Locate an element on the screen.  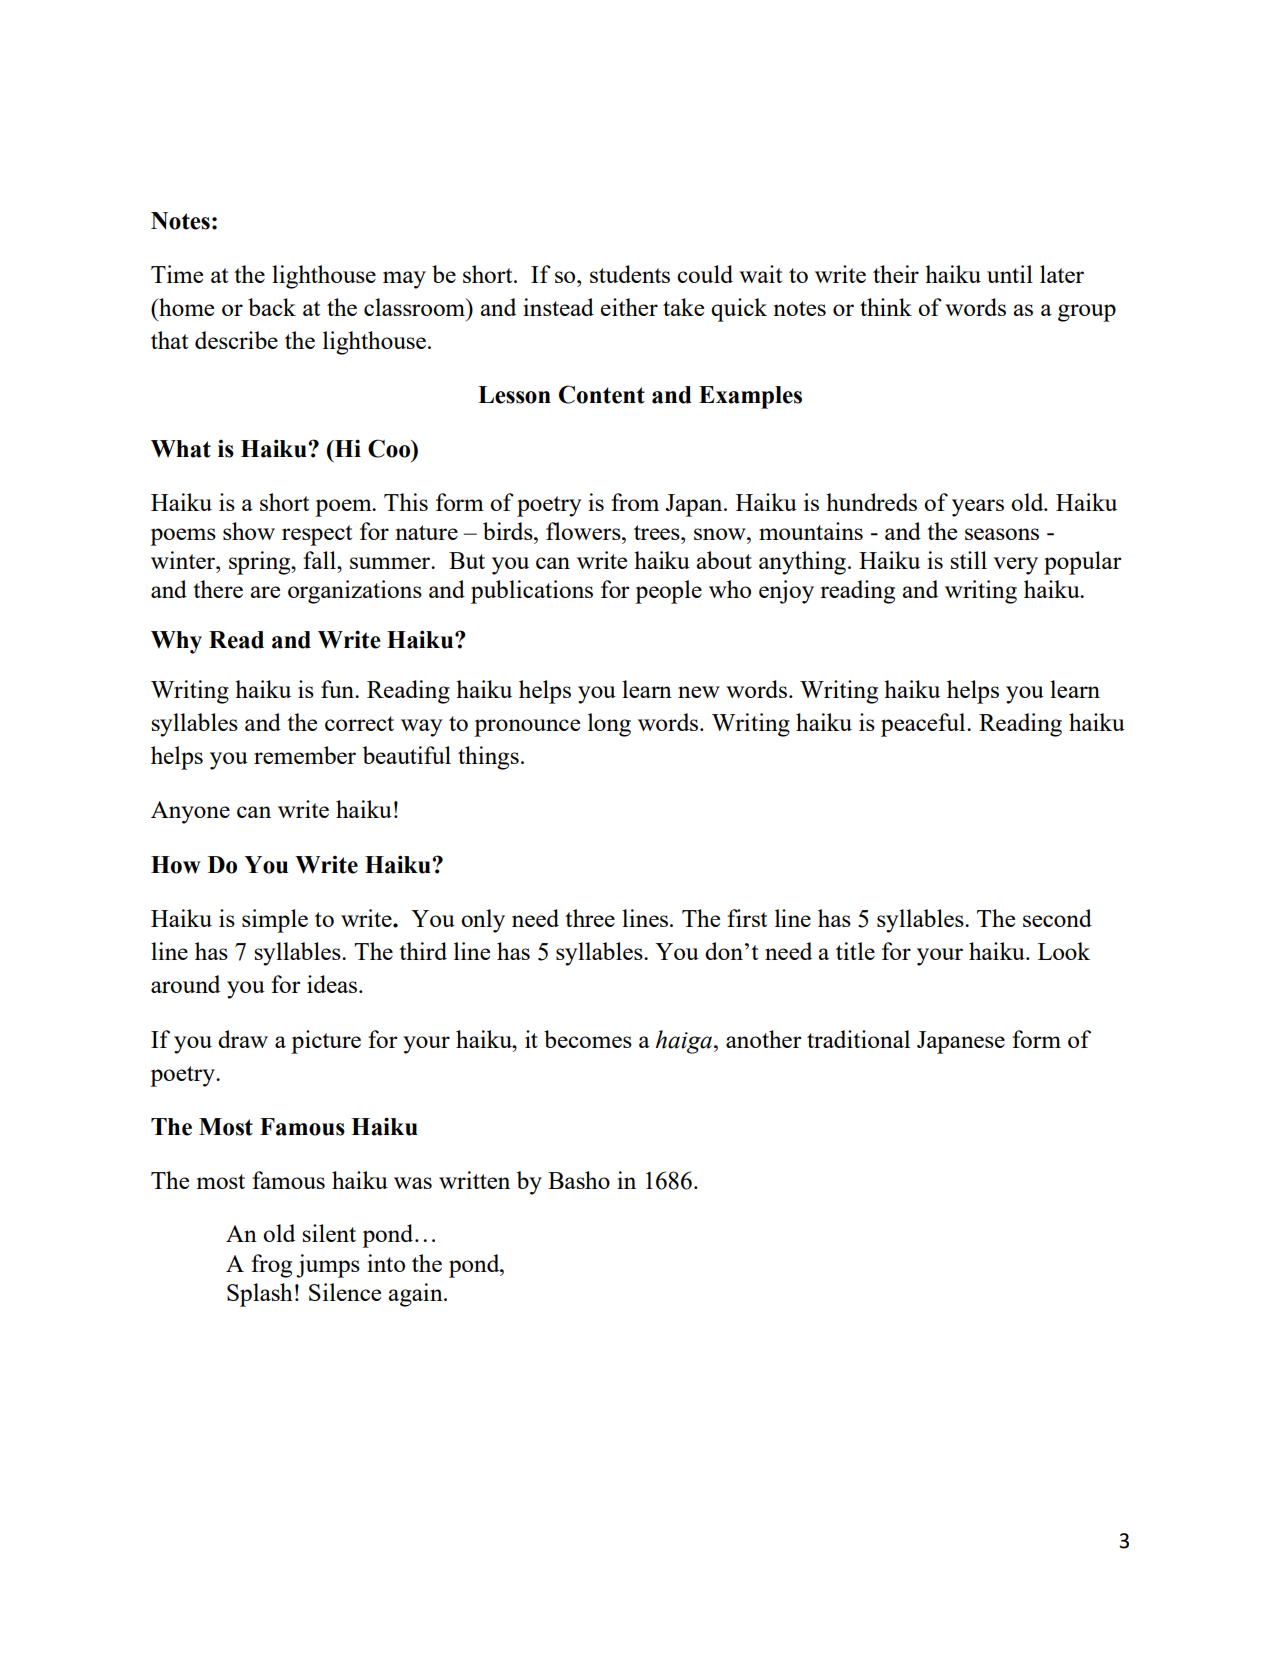
remember is located at coordinates (305, 755).
